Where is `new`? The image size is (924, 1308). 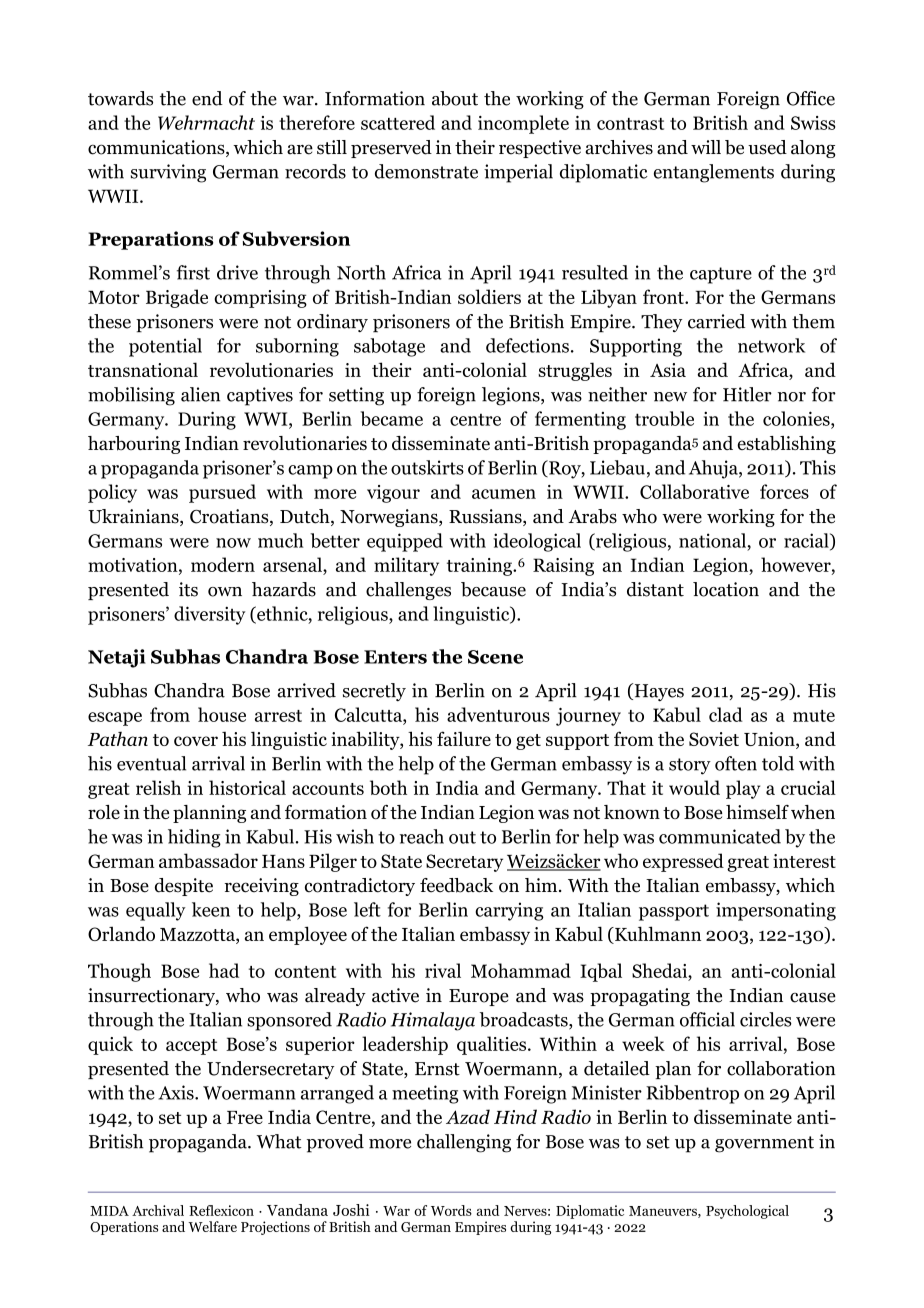 new is located at coordinates (670, 397).
